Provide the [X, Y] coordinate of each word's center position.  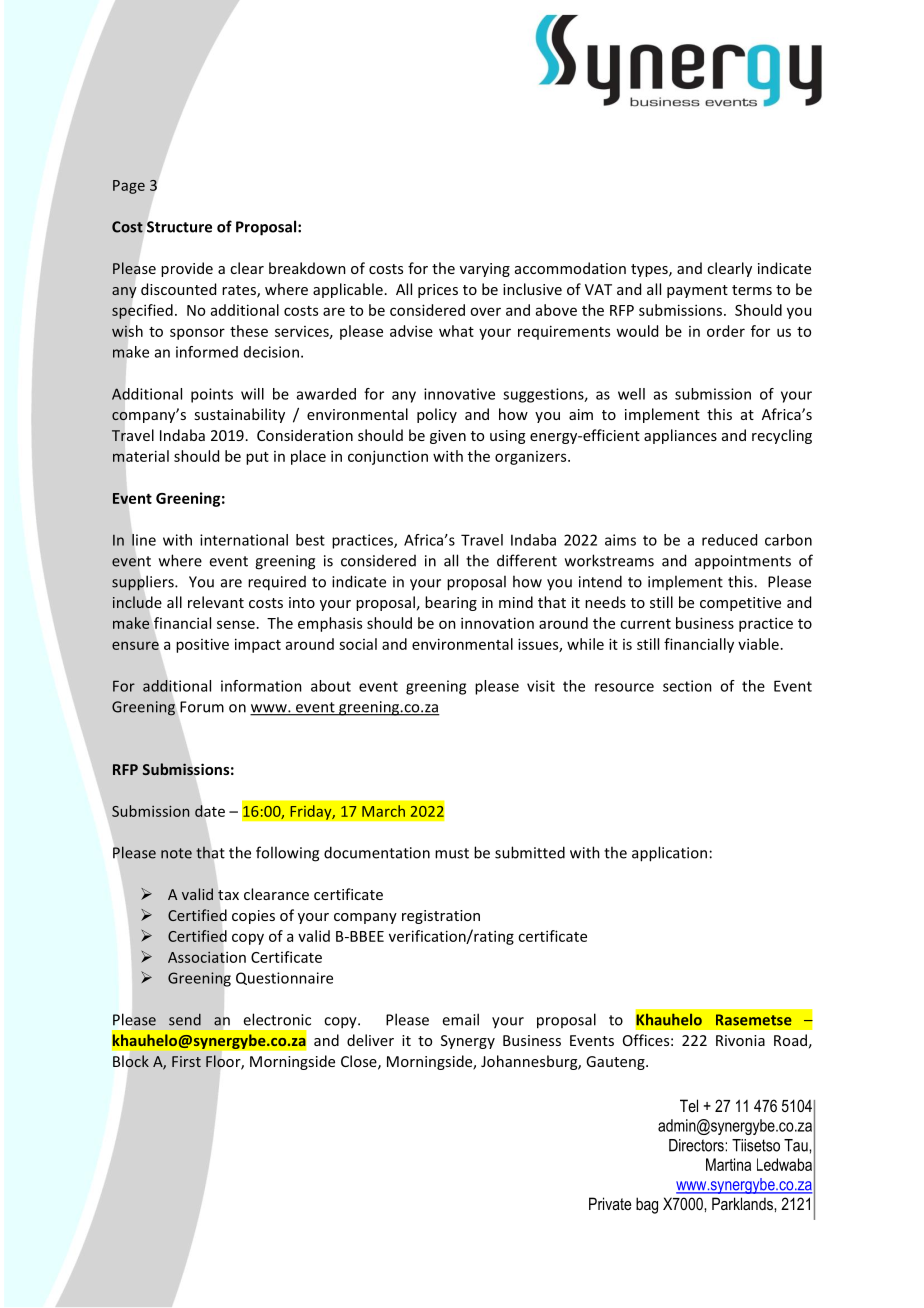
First [186, 1061]
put [257, 458]
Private [610, 1203]
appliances [680, 436]
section [687, 686]
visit [541, 686]
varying [485, 270]
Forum [202, 707]
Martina [728, 1164]
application [669, 854]
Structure [179, 227]
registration [441, 917]
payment [697, 291]
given [448, 437]
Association [207, 957]
